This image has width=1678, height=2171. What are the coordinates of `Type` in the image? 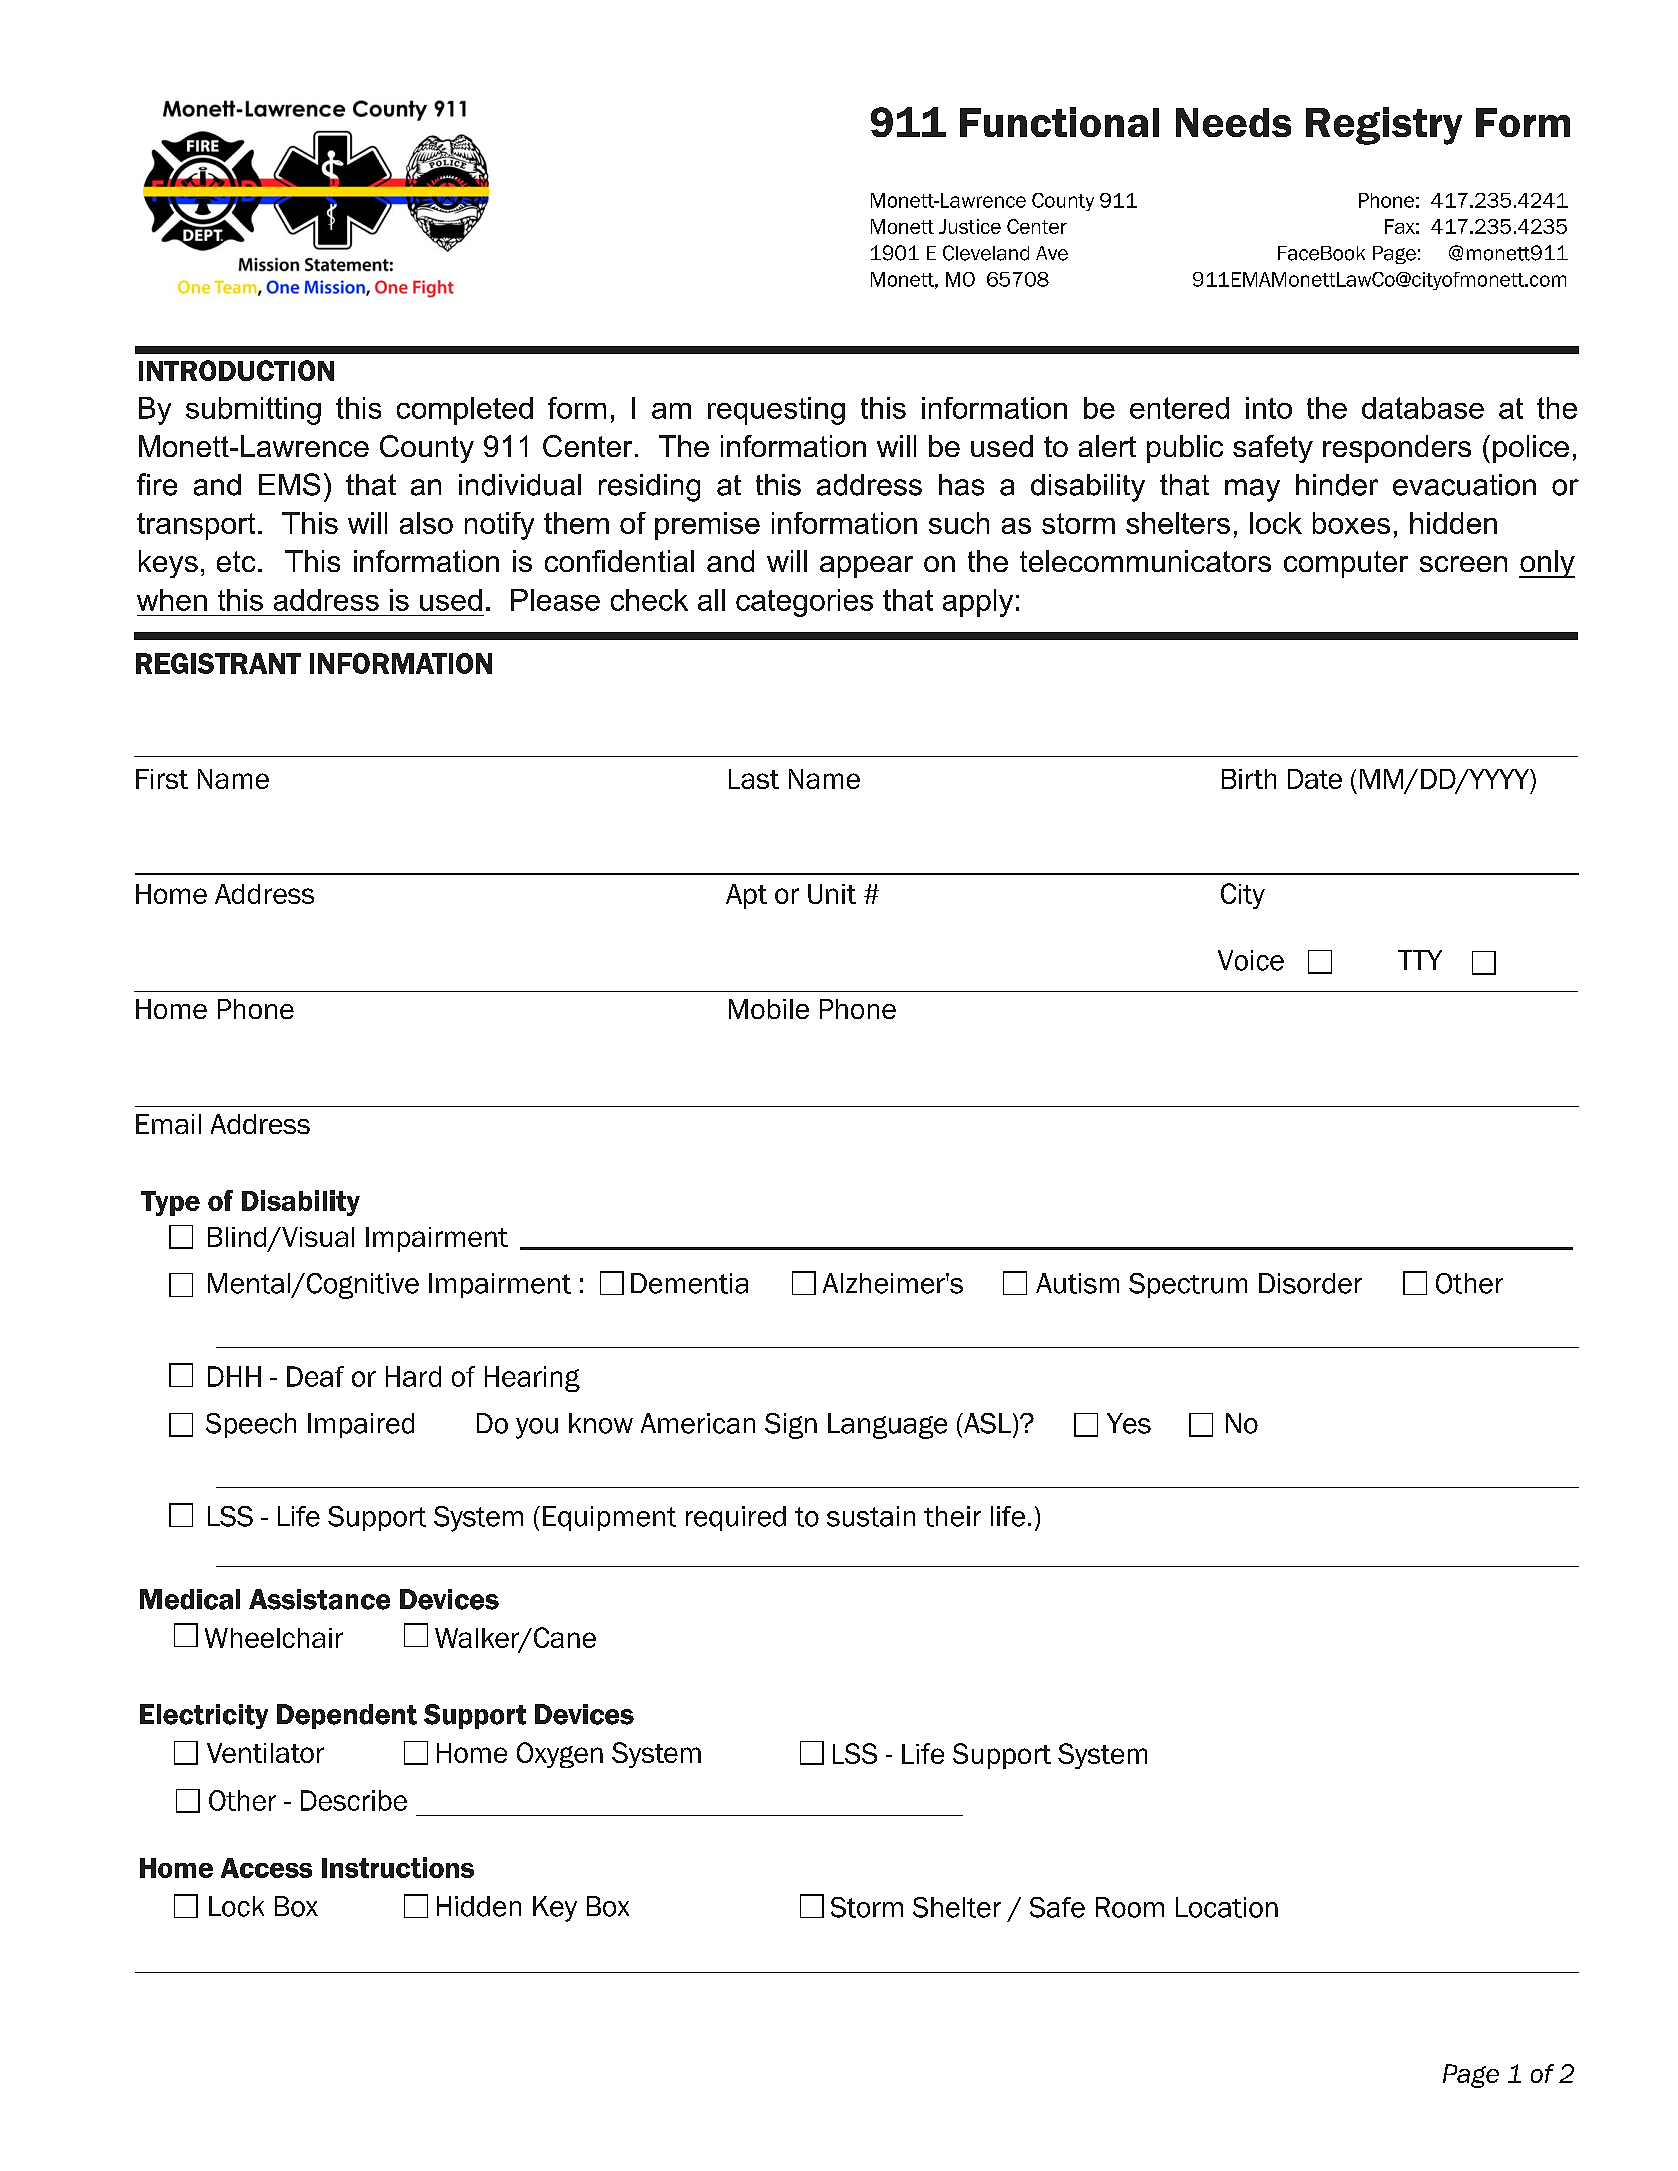 It's located at (170, 1203).
